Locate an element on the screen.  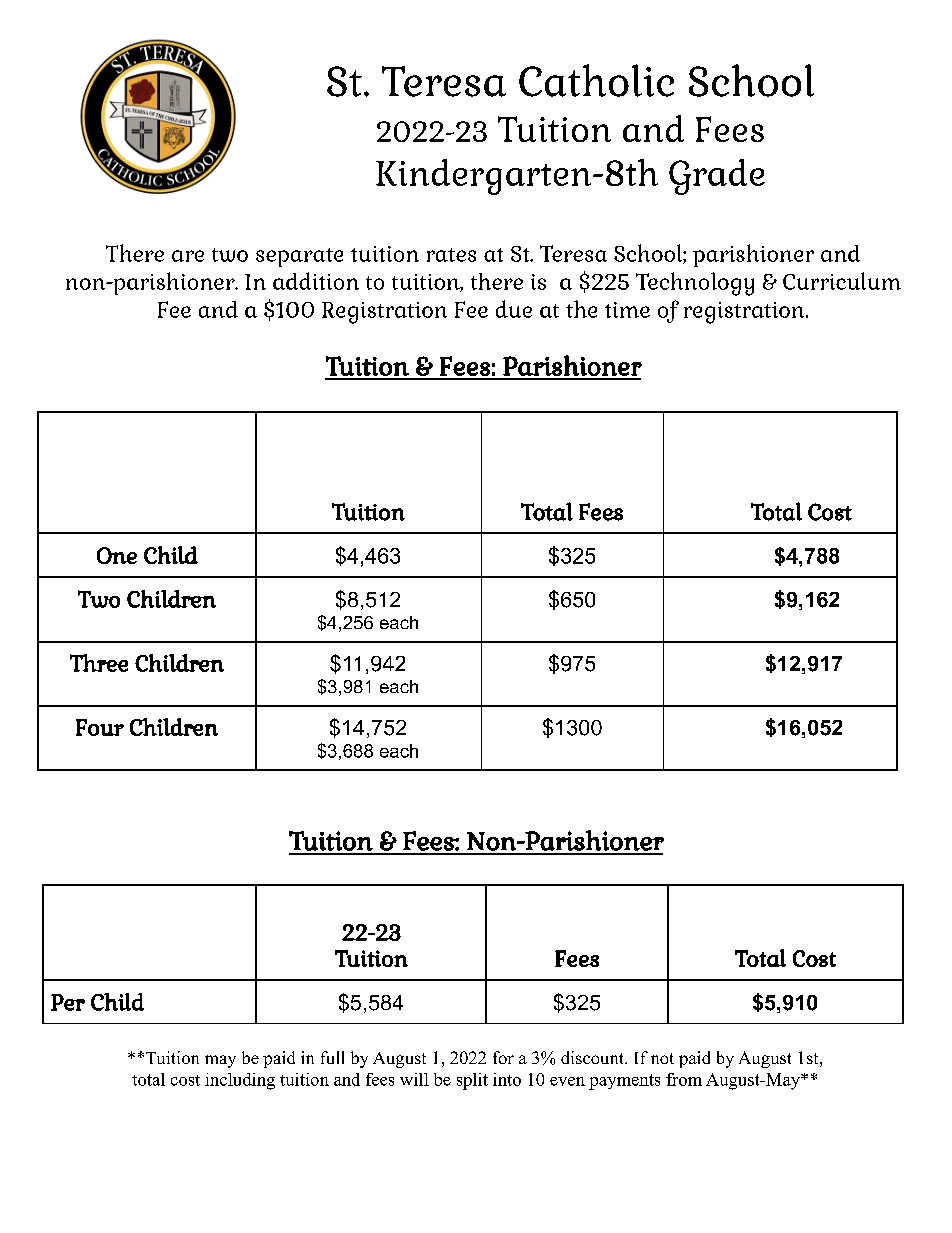
split is located at coordinates (472, 1081).
